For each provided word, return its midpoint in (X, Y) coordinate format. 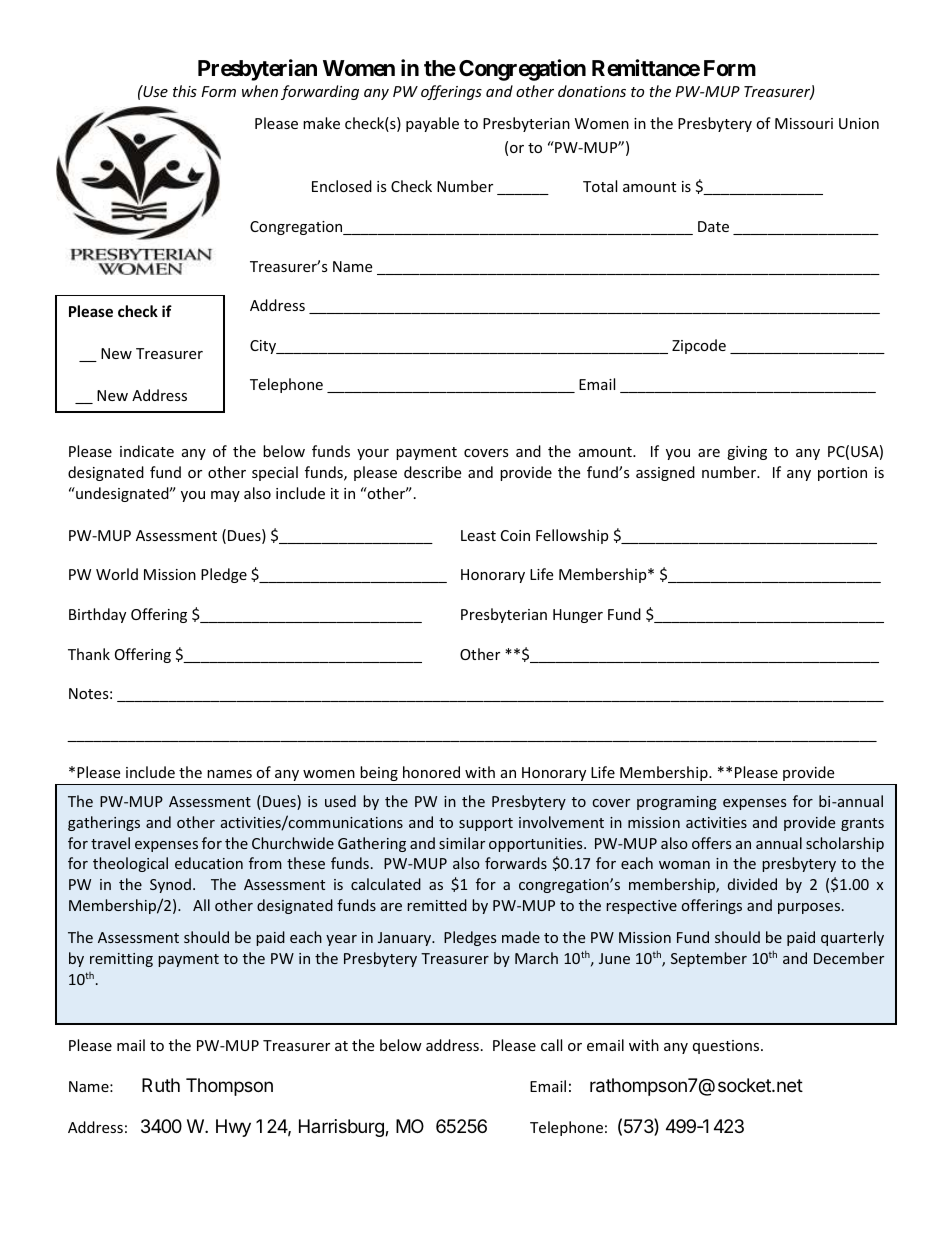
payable (432, 124)
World (117, 574)
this (185, 91)
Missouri (804, 123)
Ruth (161, 1085)
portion (842, 474)
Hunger (578, 616)
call (551, 1045)
